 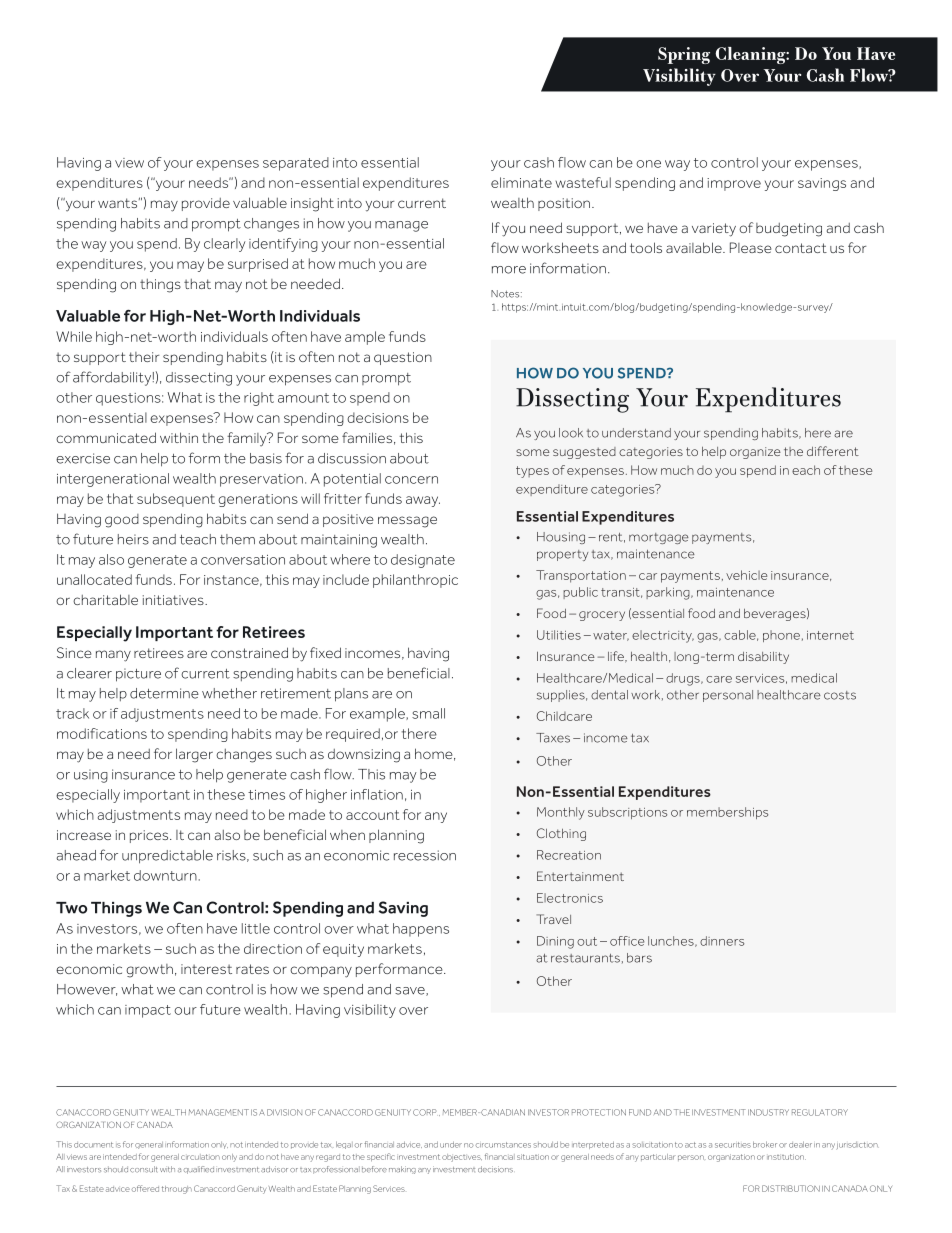 What do you see at coordinates (751, 247) in the document?
I see `Please` at bounding box center [751, 247].
